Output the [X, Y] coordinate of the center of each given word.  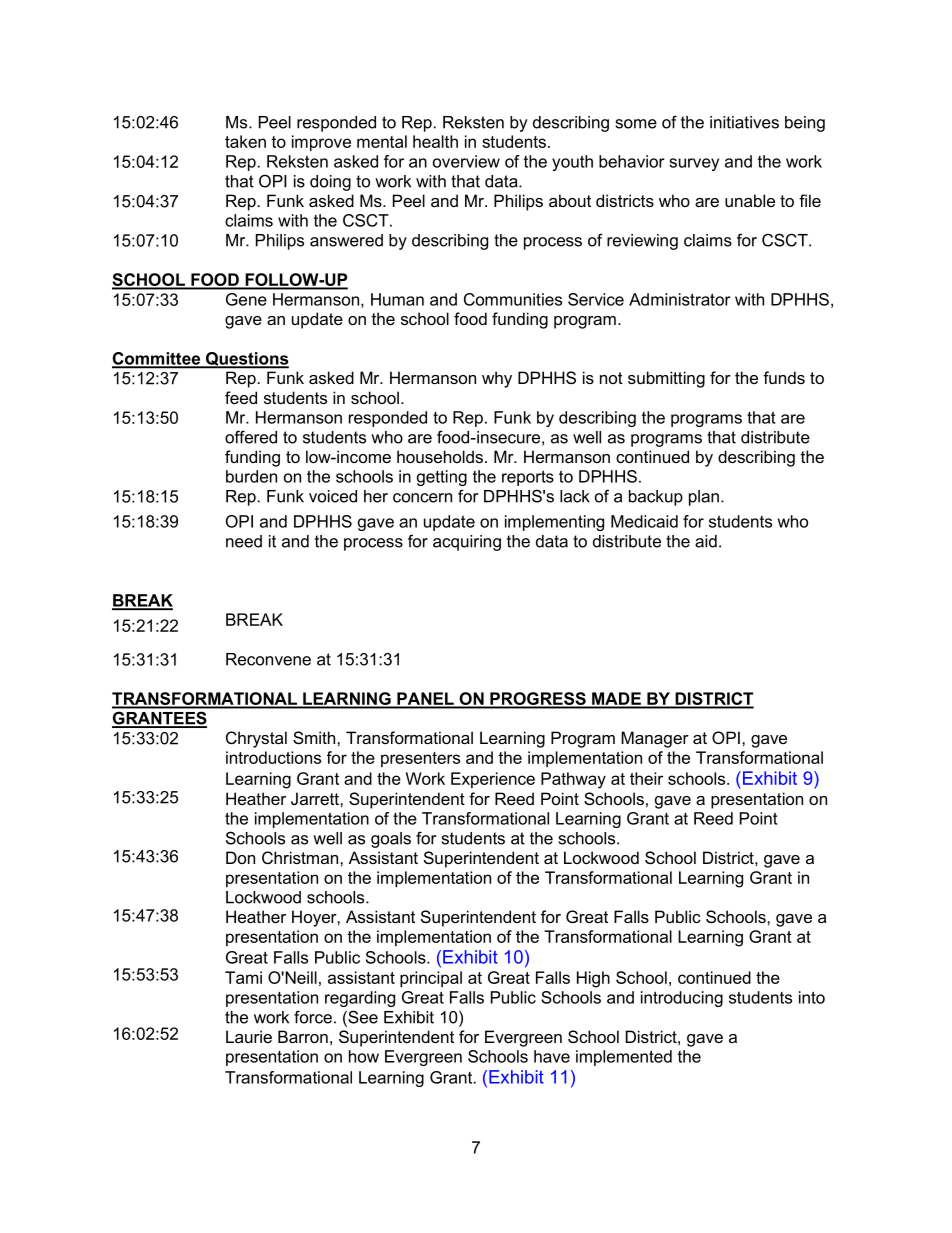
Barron [303, 1036]
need [244, 541]
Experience [493, 780]
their [646, 778]
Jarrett [316, 798]
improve [321, 143]
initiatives [744, 122]
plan [704, 498]
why [497, 379]
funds [784, 377]
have [552, 1056]
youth [572, 163]
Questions [246, 360]
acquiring [467, 543]
